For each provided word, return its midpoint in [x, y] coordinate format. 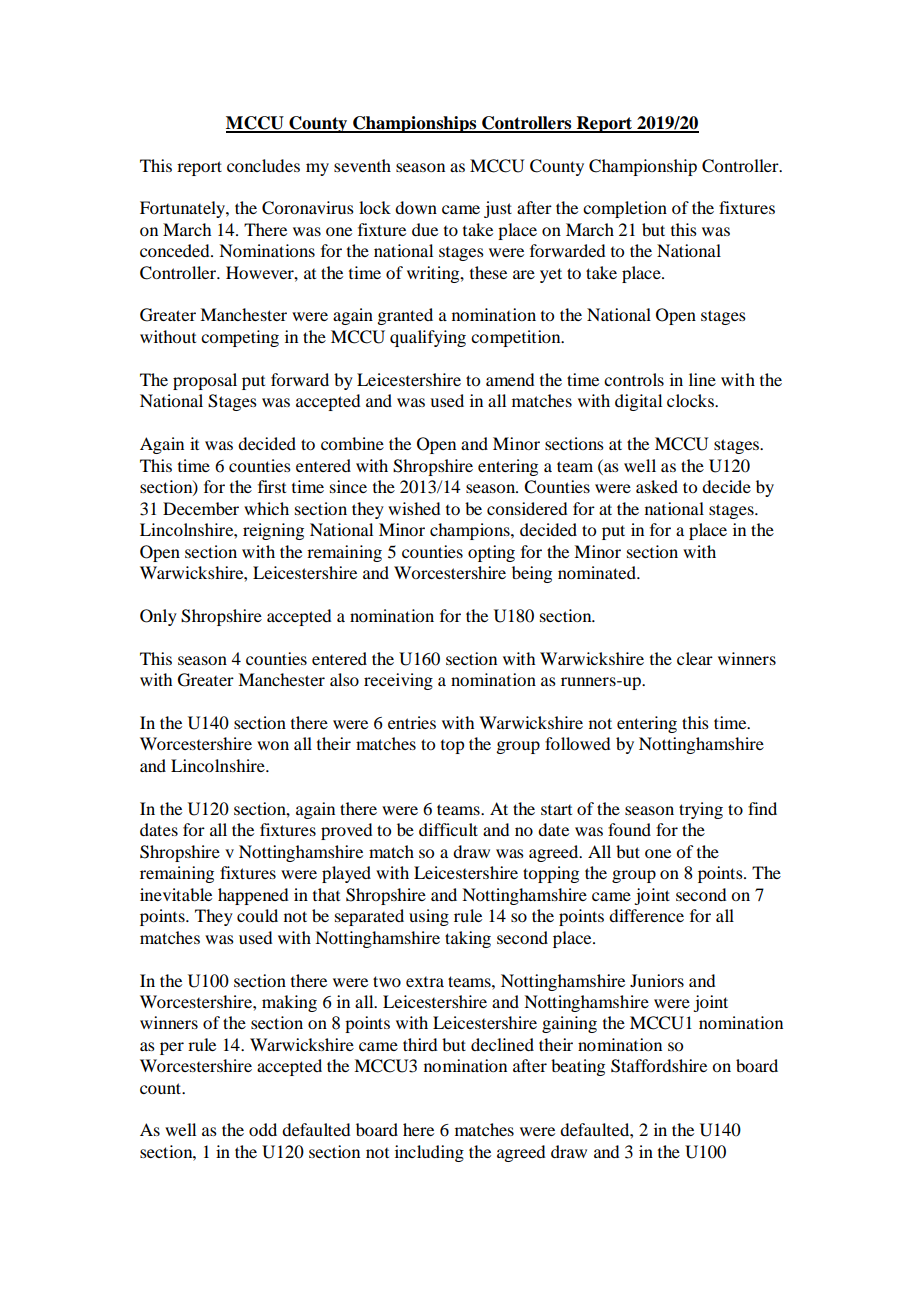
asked [657, 486]
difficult [448, 829]
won [273, 745]
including [429, 1153]
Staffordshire [659, 1066]
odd [263, 1129]
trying [701, 810]
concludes [263, 165]
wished [414, 508]
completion [625, 209]
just [498, 209]
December [201, 508]
